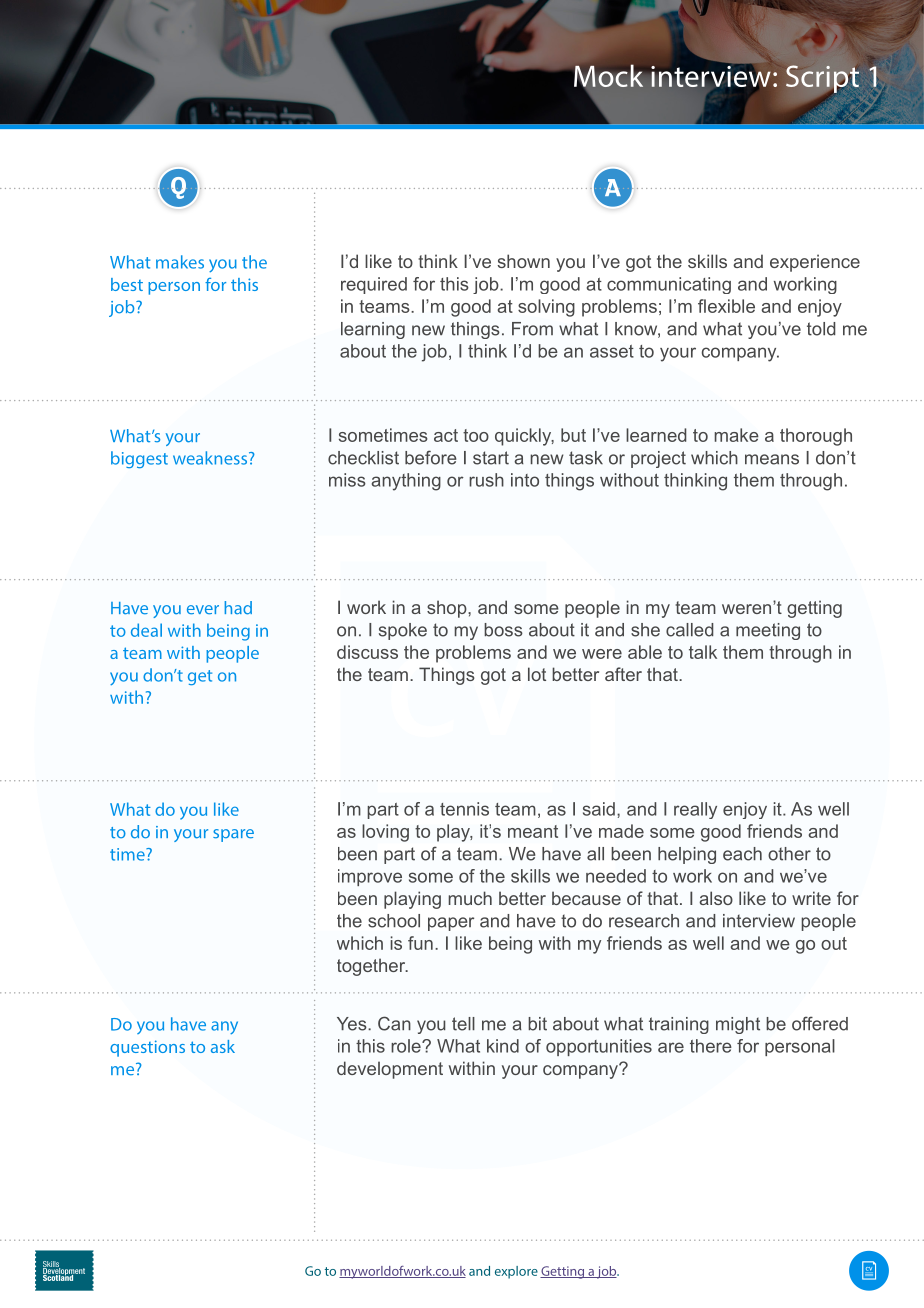 The image size is (924, 1308). What do you see at coordinates (463, 1024) in the document?
I see `tell` at bounding box center [463, 1024].
